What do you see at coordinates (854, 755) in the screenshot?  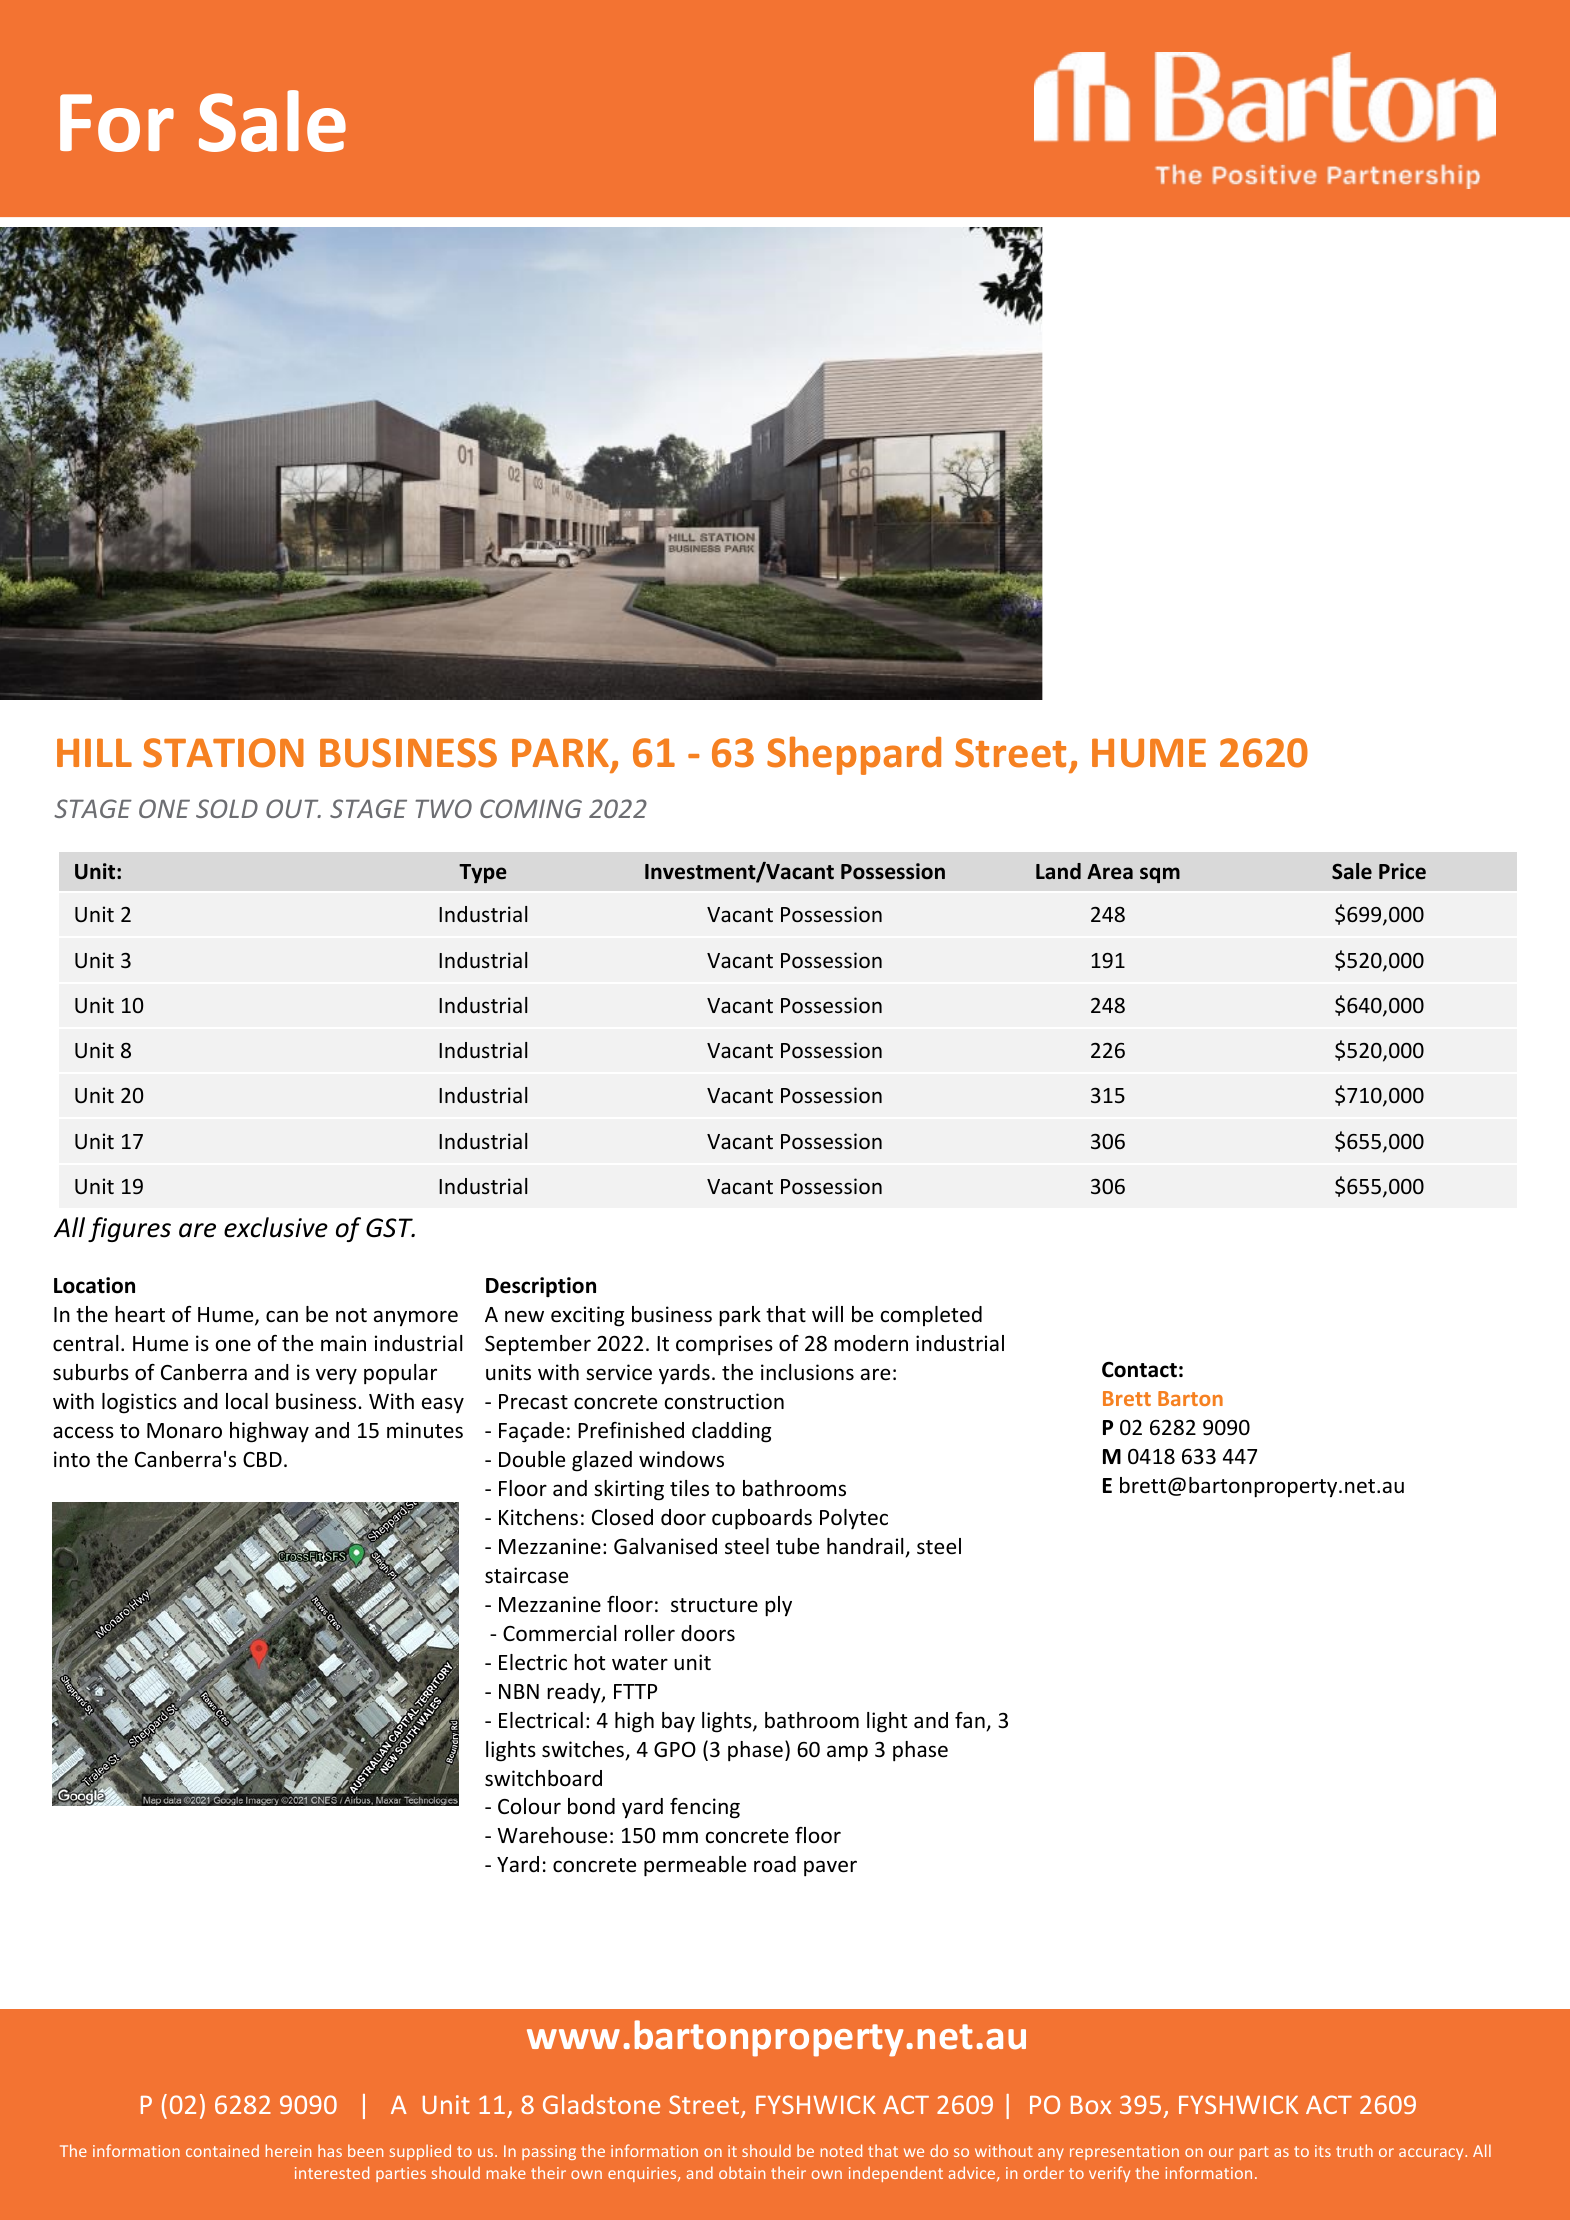 I see `Sheppard` at bounding box center [854, 755].
